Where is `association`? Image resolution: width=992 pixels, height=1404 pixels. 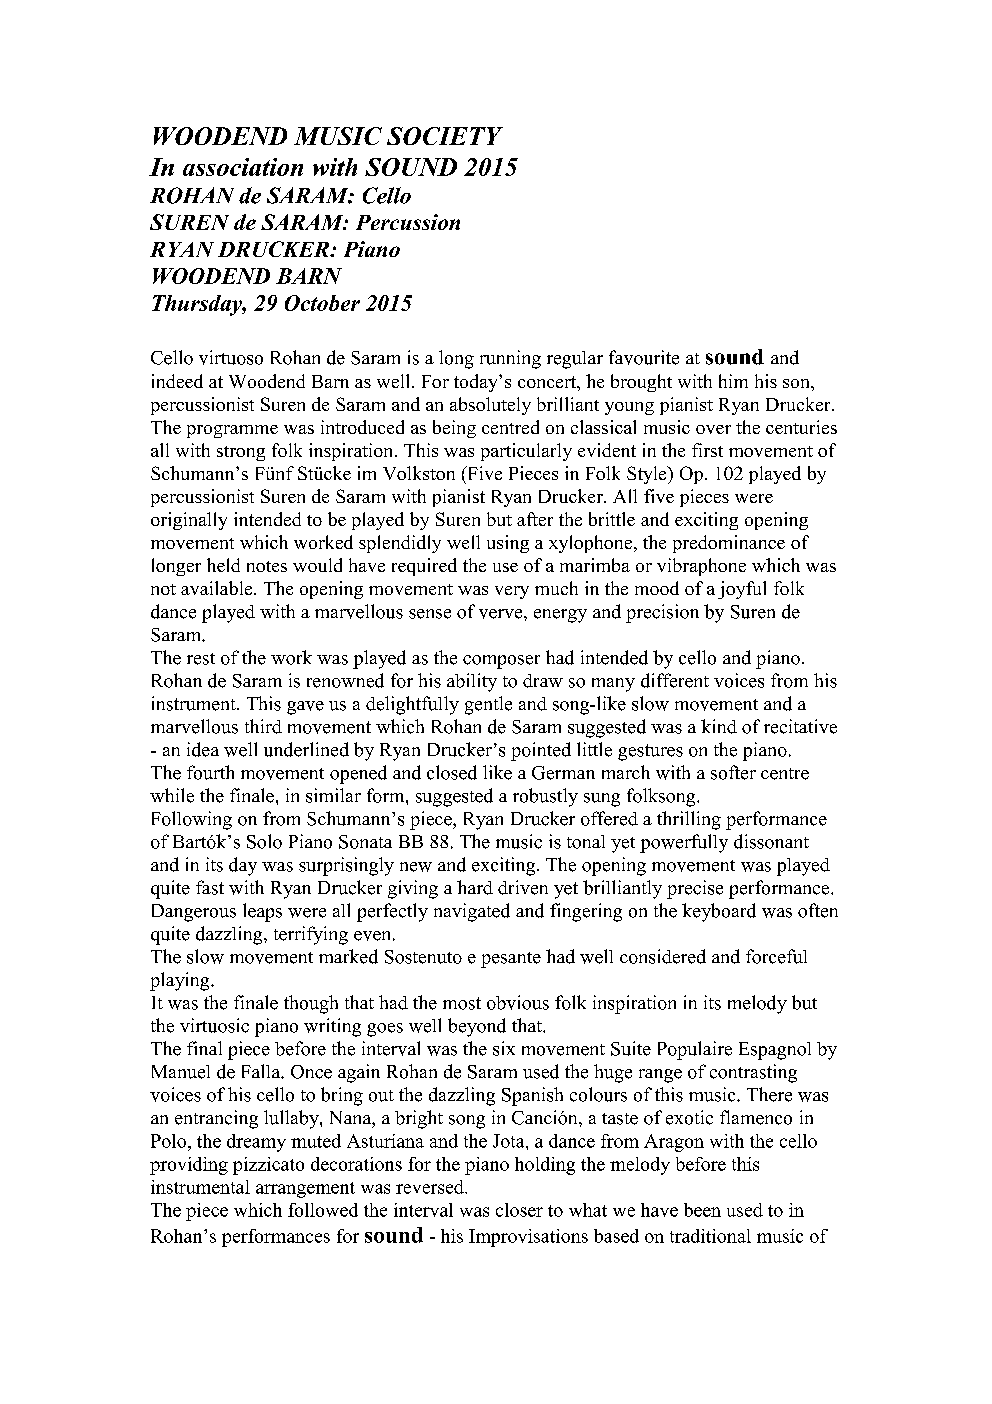 association is located at coordinates (243, 167).
